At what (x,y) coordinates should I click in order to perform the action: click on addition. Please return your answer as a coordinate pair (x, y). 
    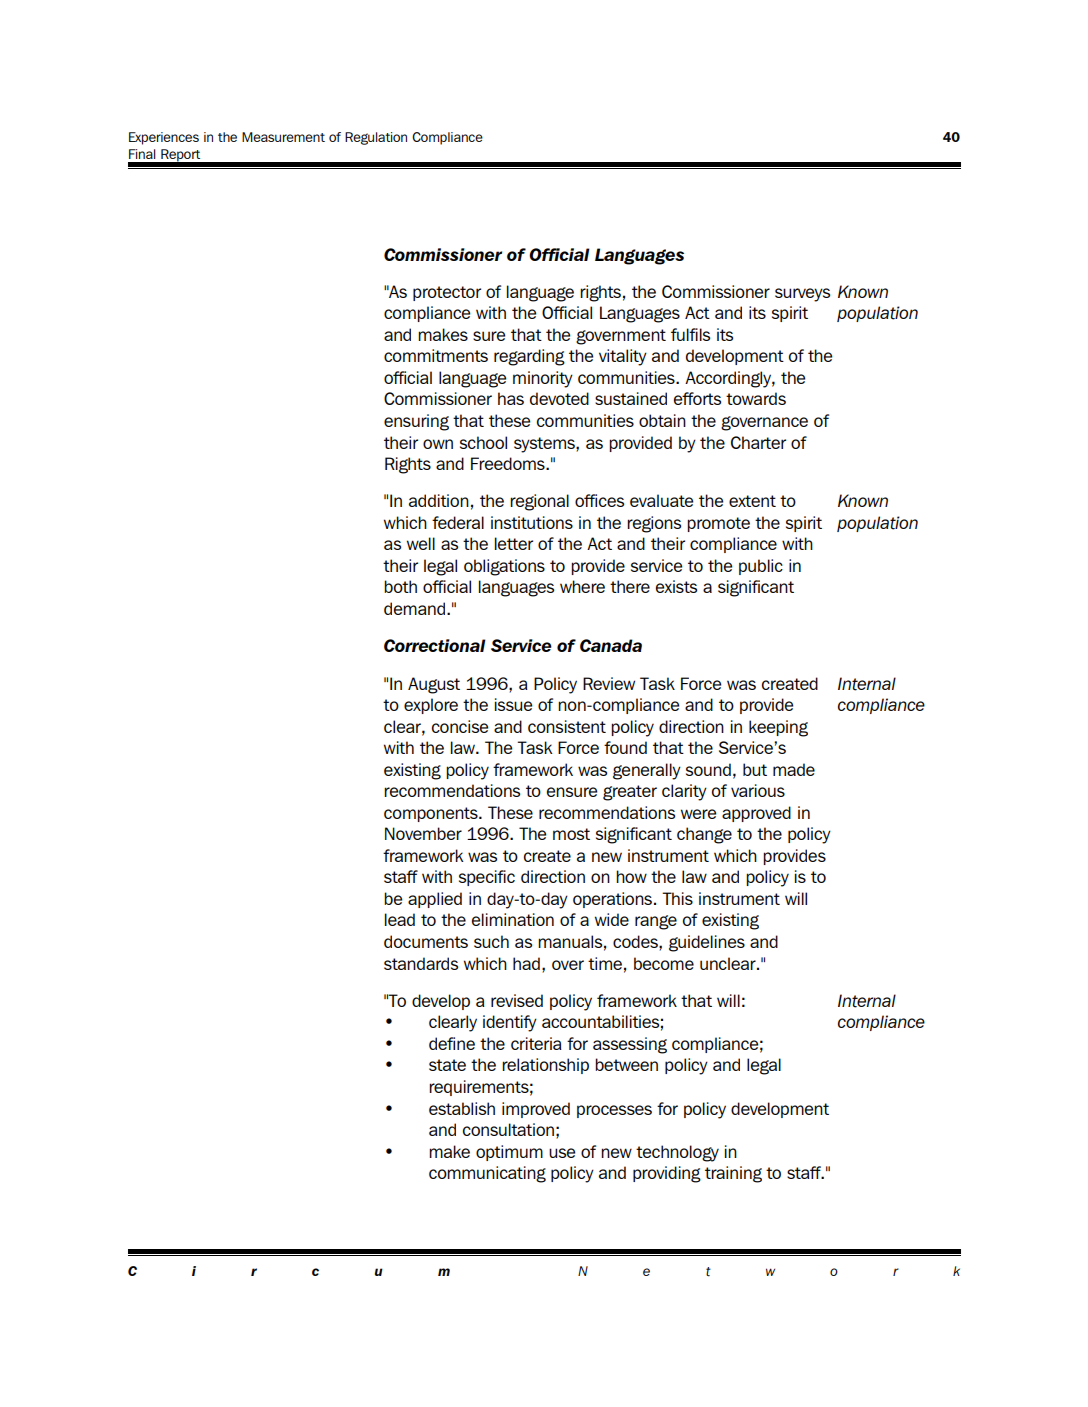
    Looking at the image, I should click on (439, 500).
